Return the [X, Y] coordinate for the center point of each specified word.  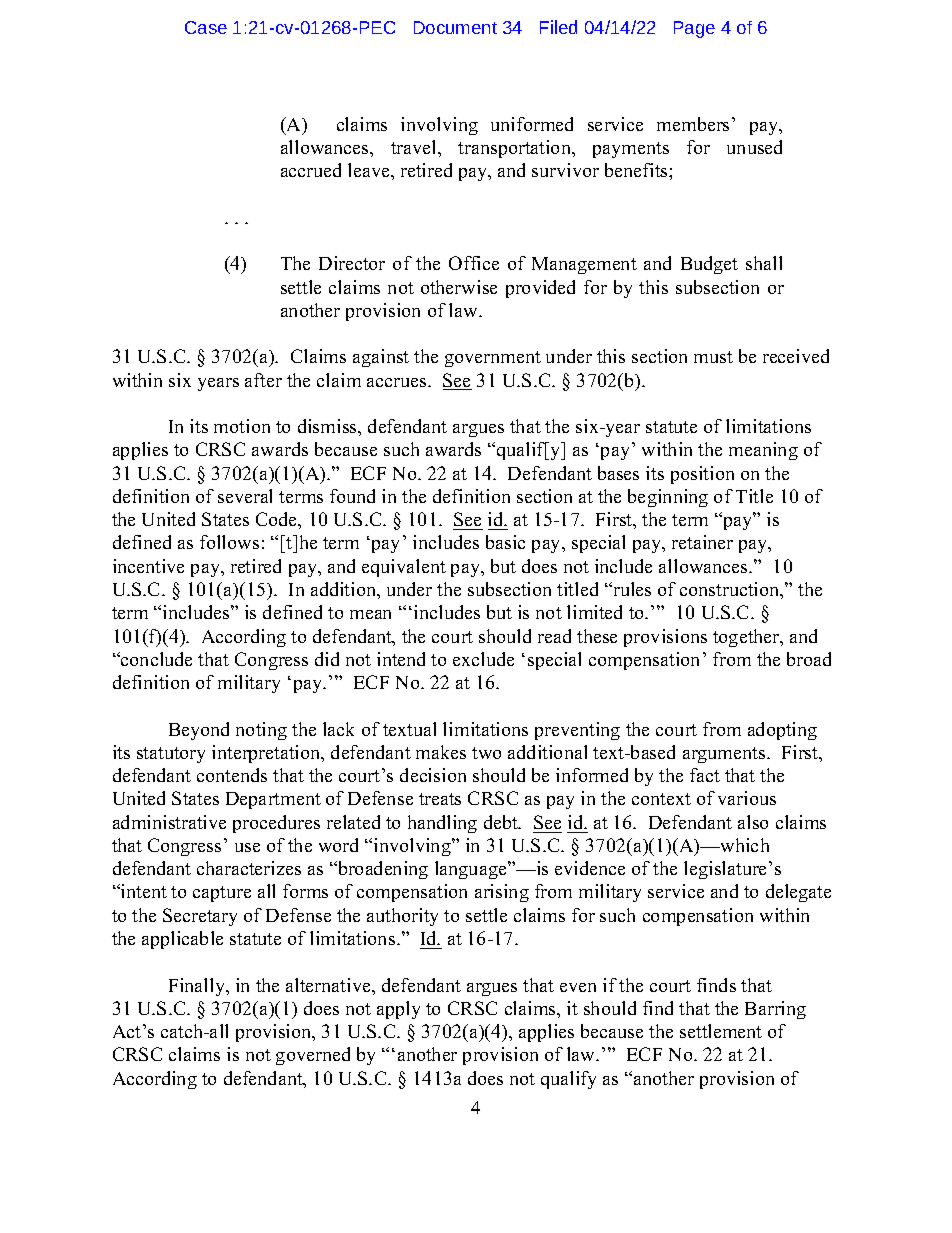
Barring [775, 1010]
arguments [725, 755]
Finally [198, 987]
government [493, 359]
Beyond [199, 731]
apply [398, 1010]
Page [694, 29]
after [263, 380]
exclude [483, 659]
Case [206, 27]
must [713, 357]
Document [455, 27]
